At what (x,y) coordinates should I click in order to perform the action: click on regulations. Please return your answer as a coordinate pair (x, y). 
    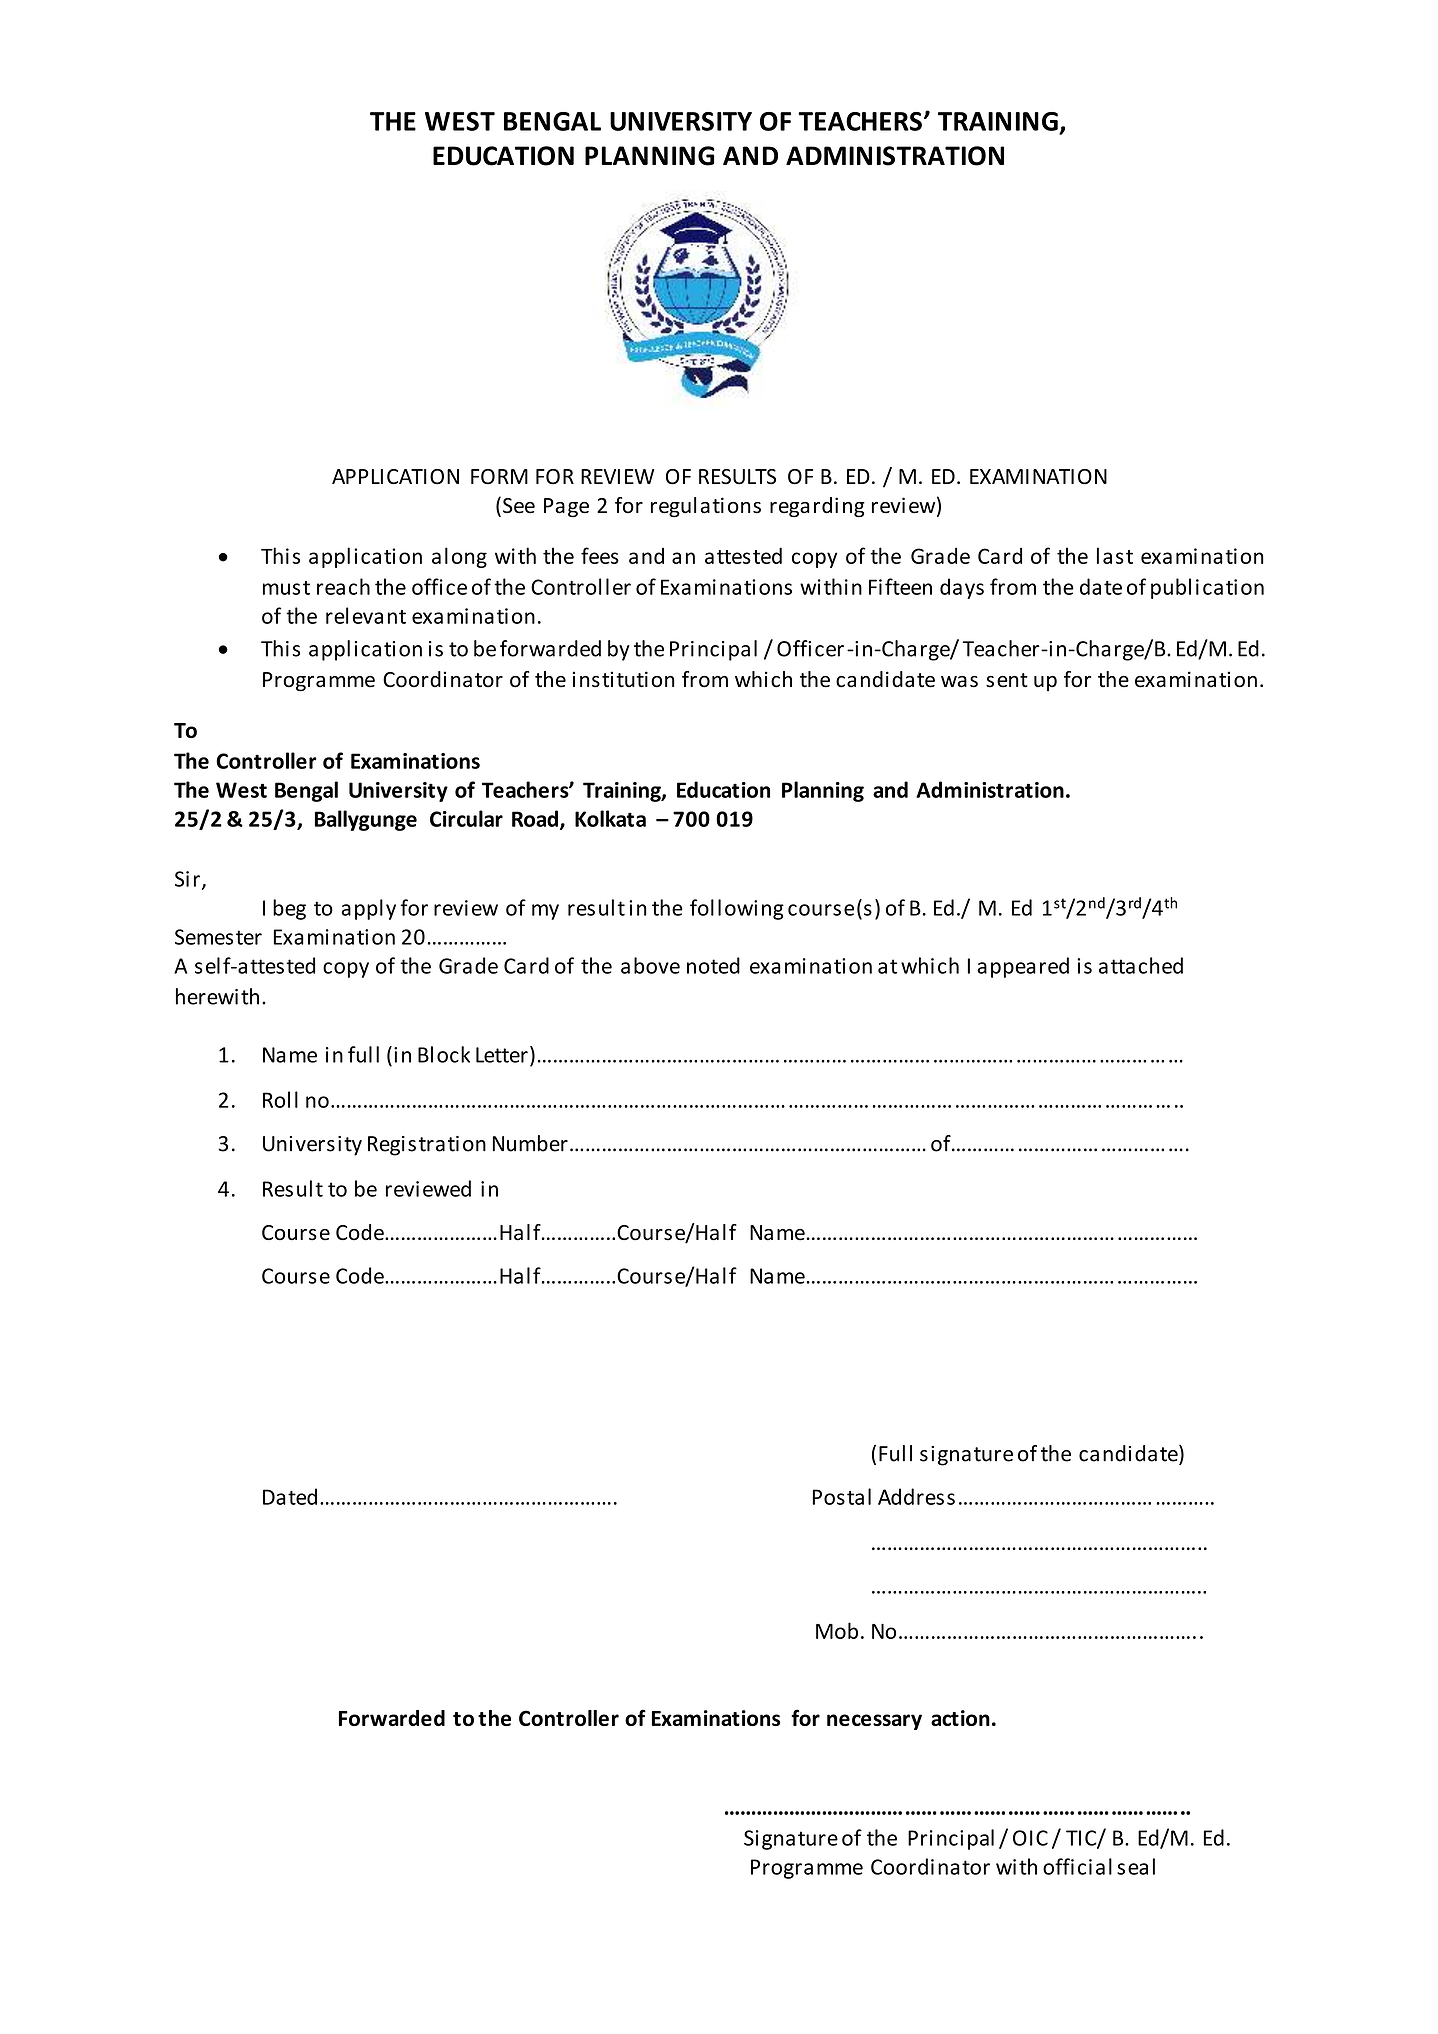
    Looking at the image, I should click on (706, 507).
